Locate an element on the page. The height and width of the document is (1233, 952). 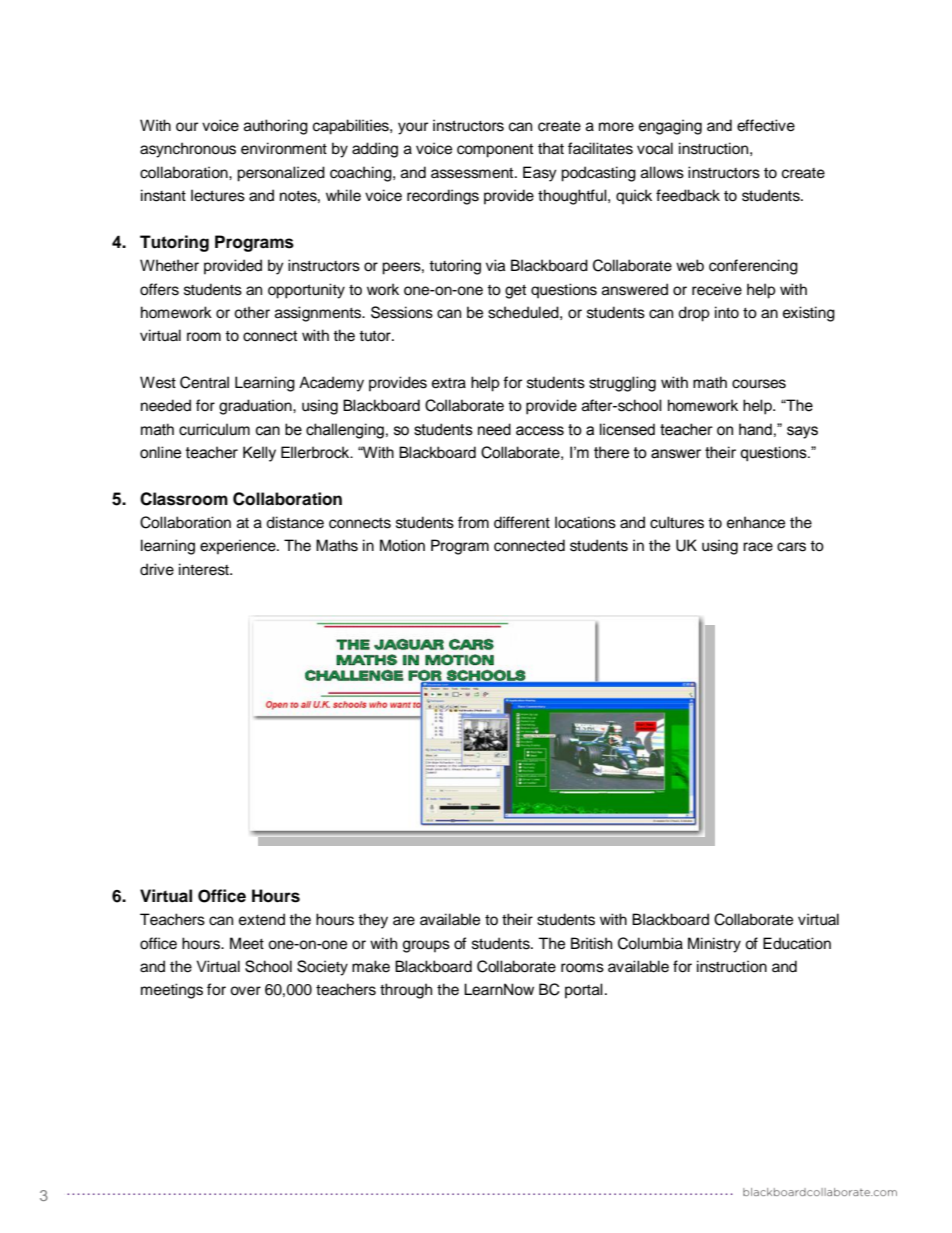
over is located at coordinates (245, 991).
